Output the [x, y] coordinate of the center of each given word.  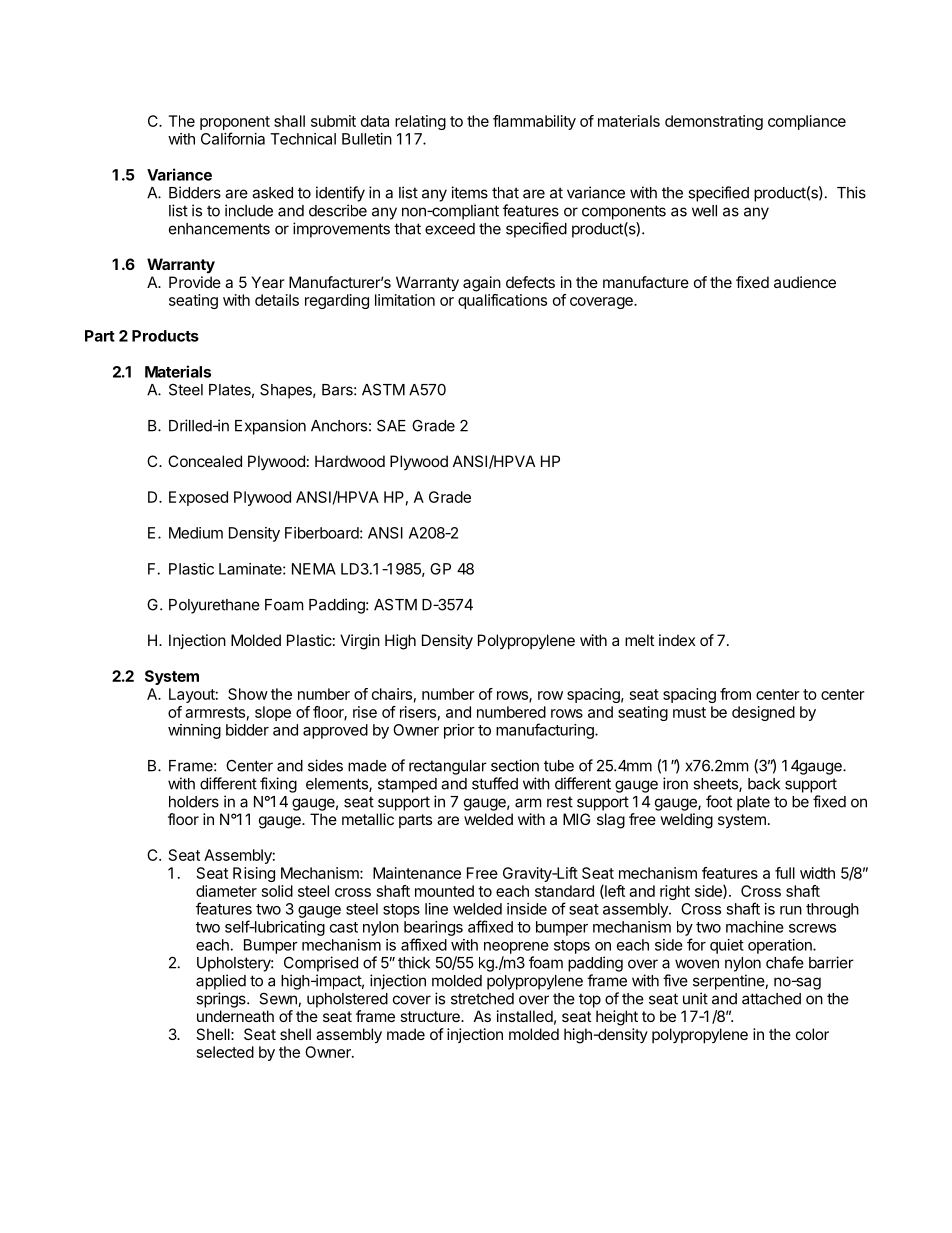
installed [525, 1016]
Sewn [279, 999]
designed [763, 713]
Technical [303, 139]
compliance [807, 122]
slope [273, 713]
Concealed [205, 461]
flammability [534, 122]
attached [771, 999]
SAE [391, 425]
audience [805, 282]
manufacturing [546, 731]
